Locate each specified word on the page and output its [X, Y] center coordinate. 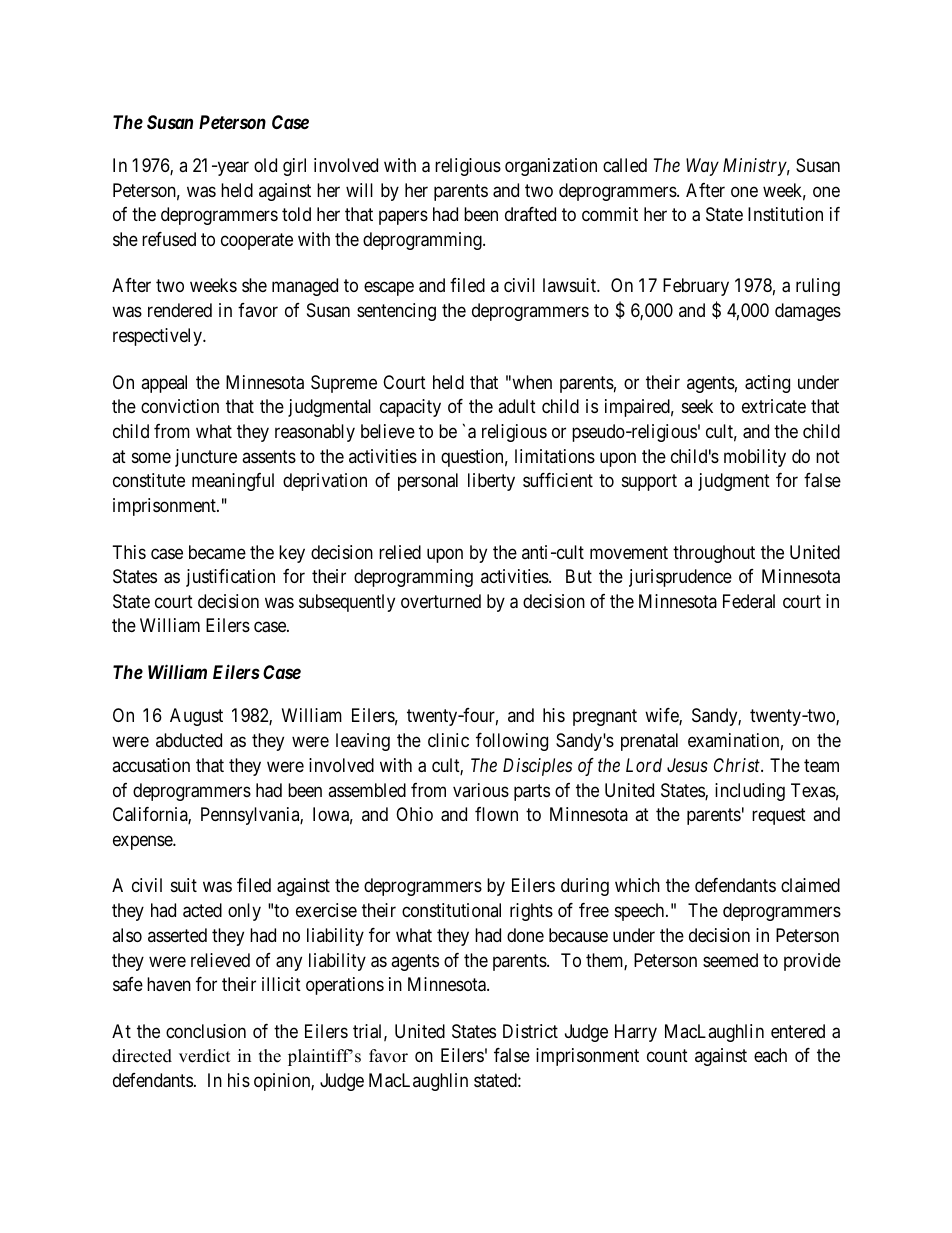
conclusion [206, 1031]
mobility [755, 458]
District [530, 1031]
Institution [785, 214]
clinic [448, 740]
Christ [738, 765]
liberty [491, 482]
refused [169, 239]
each [770, 1055]
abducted [189, 740]
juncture [206, 458]
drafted [530, 214]
